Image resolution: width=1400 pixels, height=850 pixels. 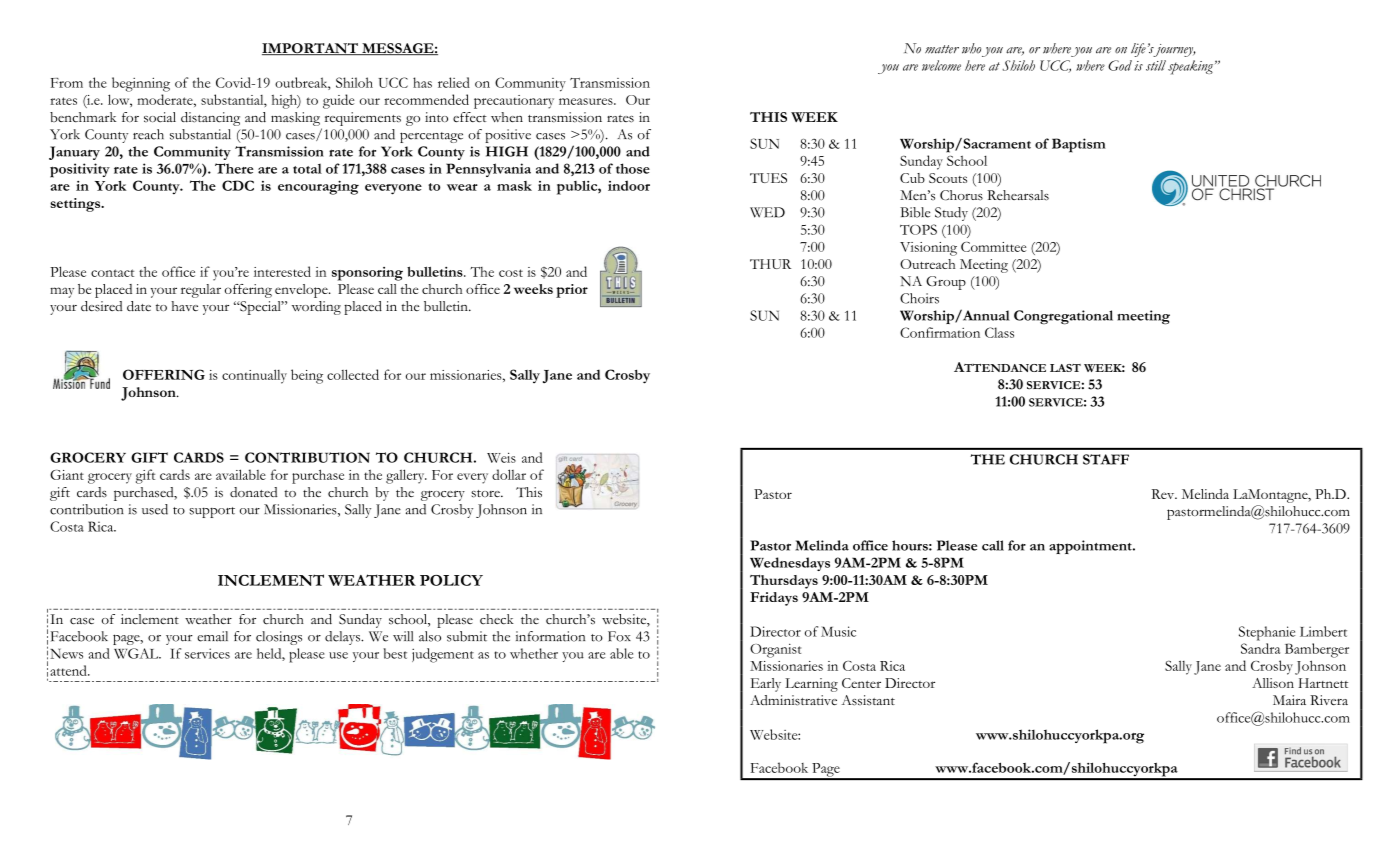 What do you see at coordinates (790, 564) in the screenshot?
I see `Wednesdays` at bounding box center [790, 564].
